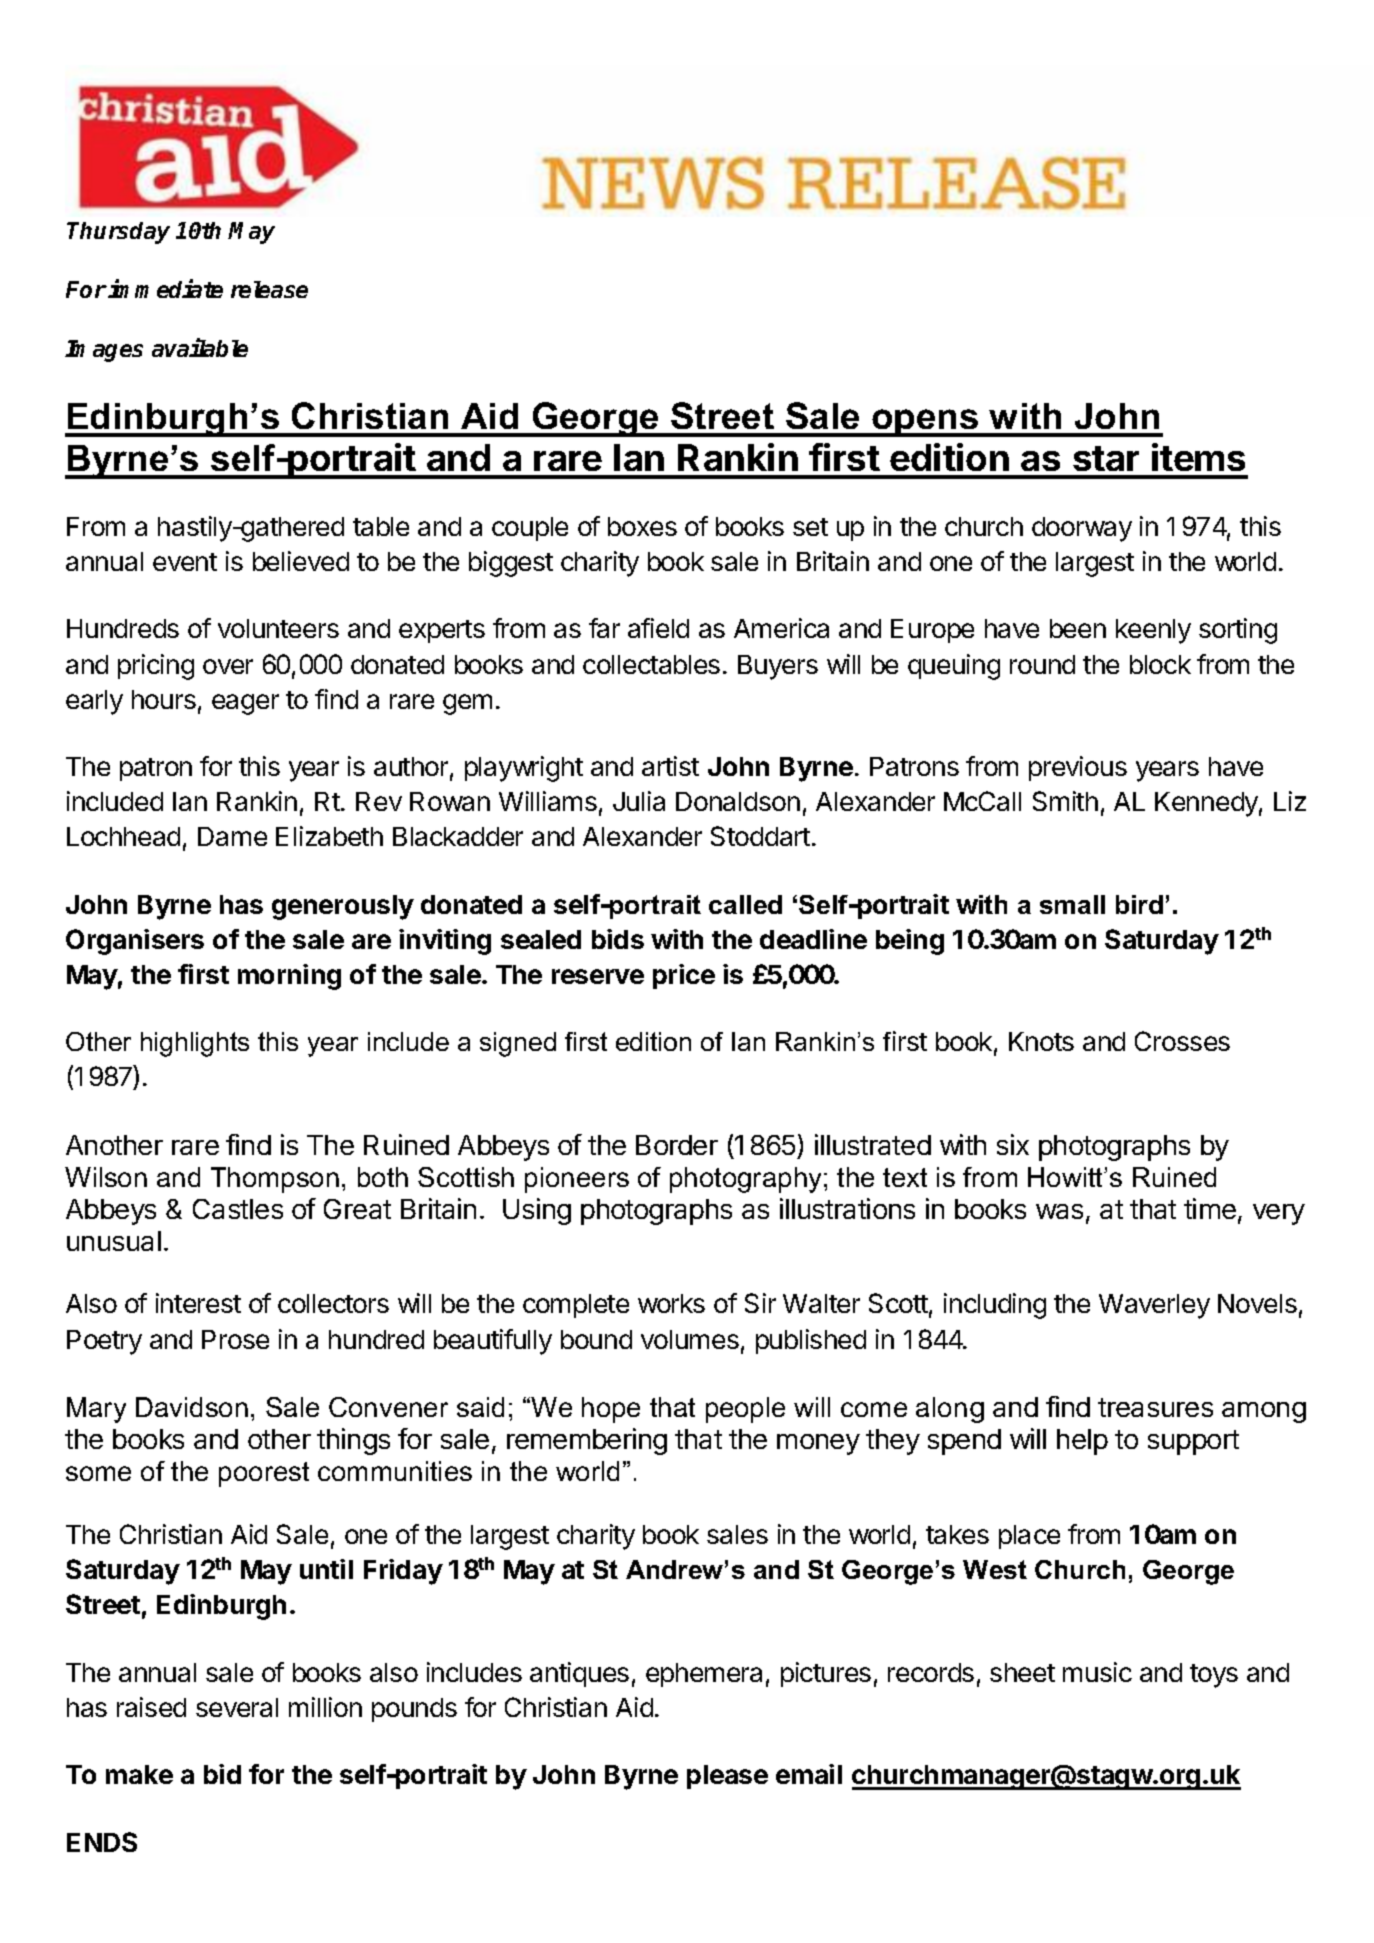  What do you see at coordinates (925, 423) in the page?
I see `opens` at bounding box center [925, 423].
